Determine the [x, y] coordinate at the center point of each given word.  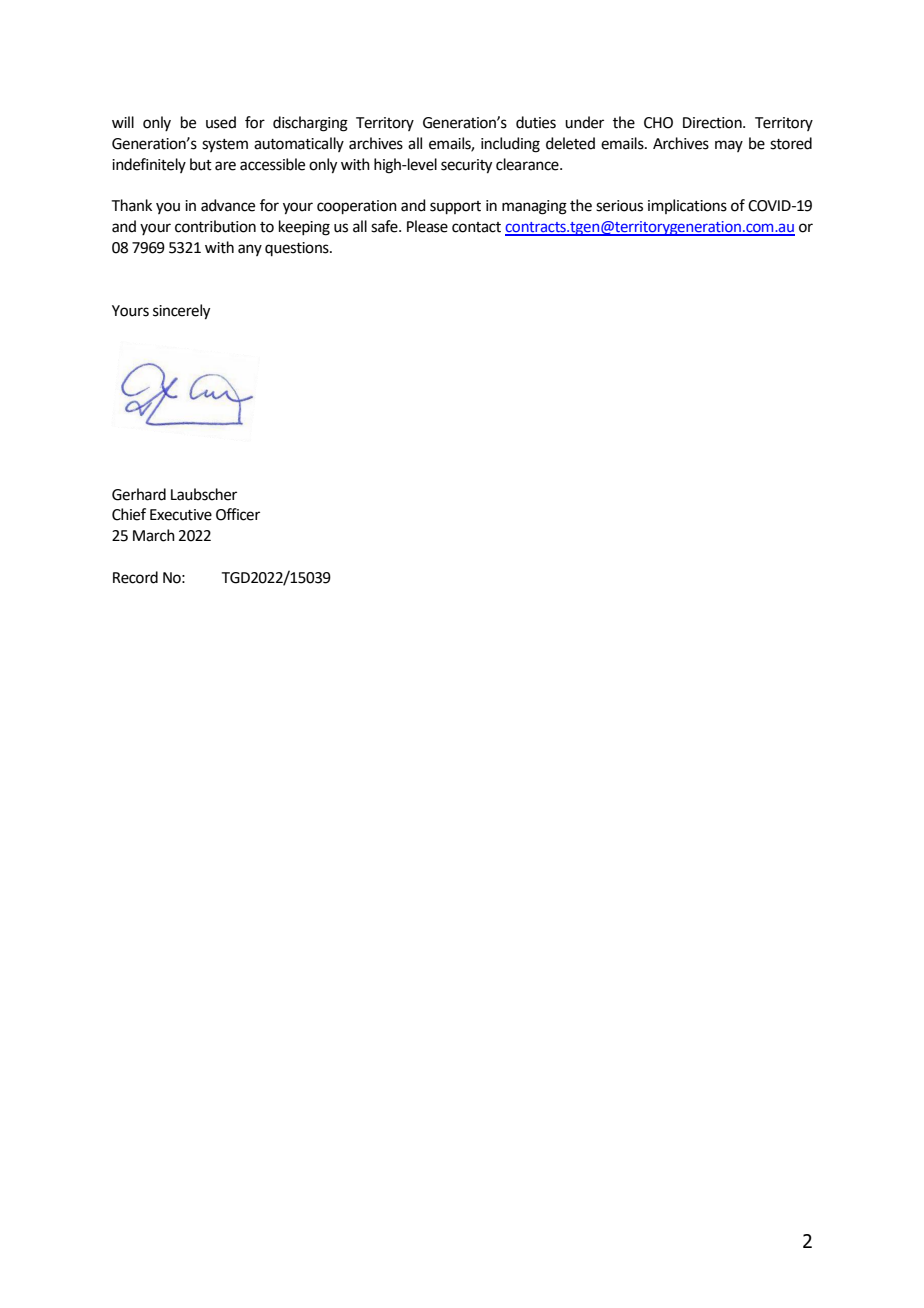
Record [135, 577]
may [729, 146]
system [225, 145]
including [510, 145]
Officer [238, 514]
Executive [181, 515]
